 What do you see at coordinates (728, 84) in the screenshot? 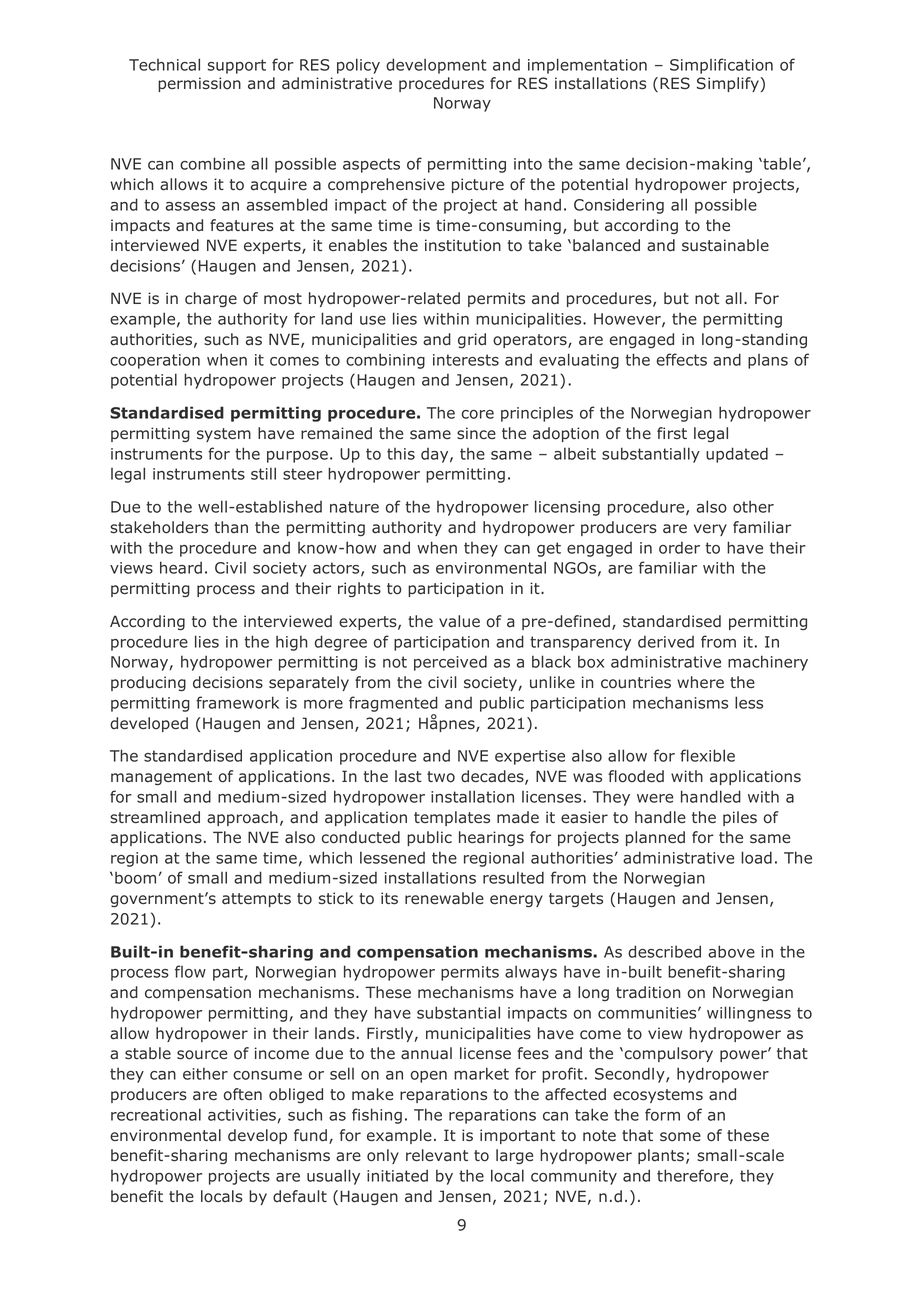
I see `Simplify` at bounding box center [728, 84].
